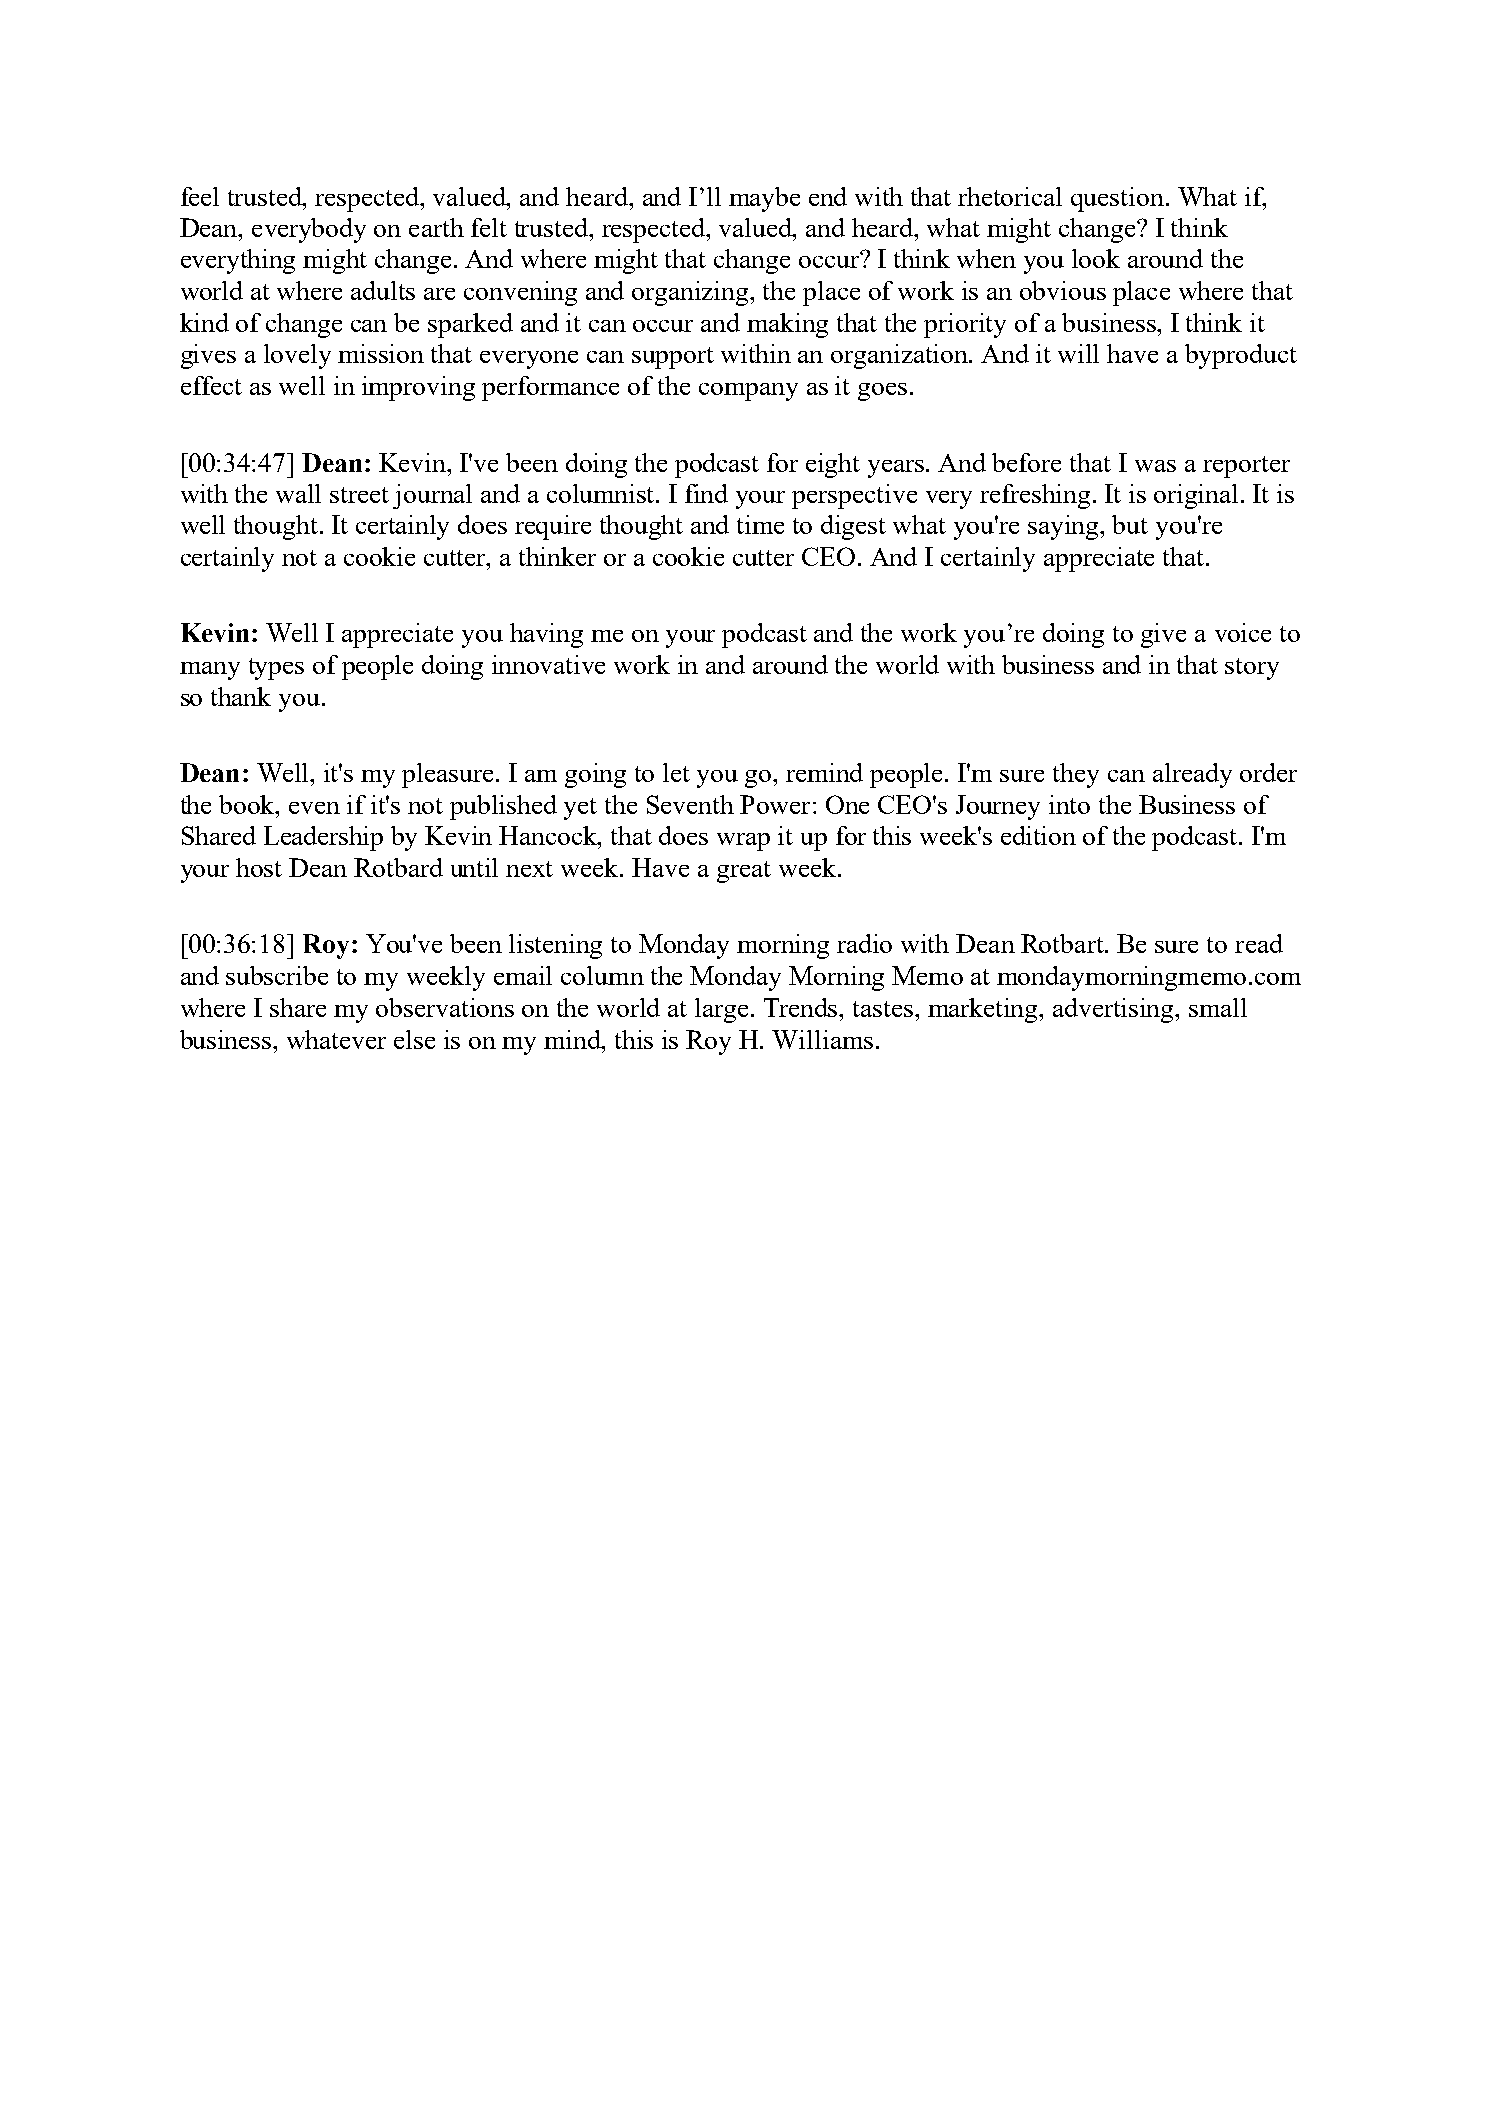 The height and width of the screenshot is (2102, 1485). What do you see at coordinates (414, 1039) in the screenshot?
I see `else` at bounding box center [414, 1039].
